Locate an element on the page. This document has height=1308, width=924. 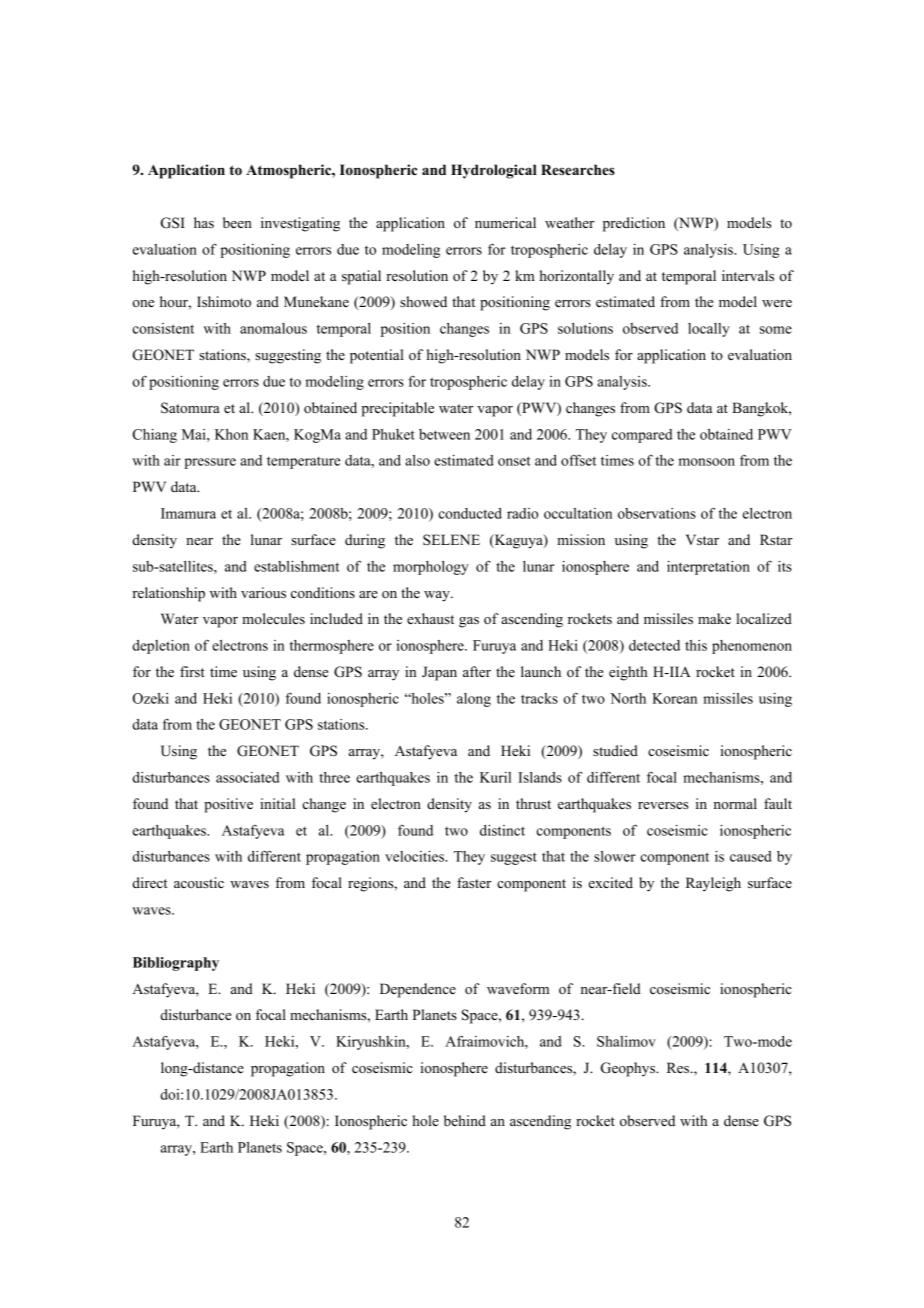
waveform is located at coordinates (518, 988).
